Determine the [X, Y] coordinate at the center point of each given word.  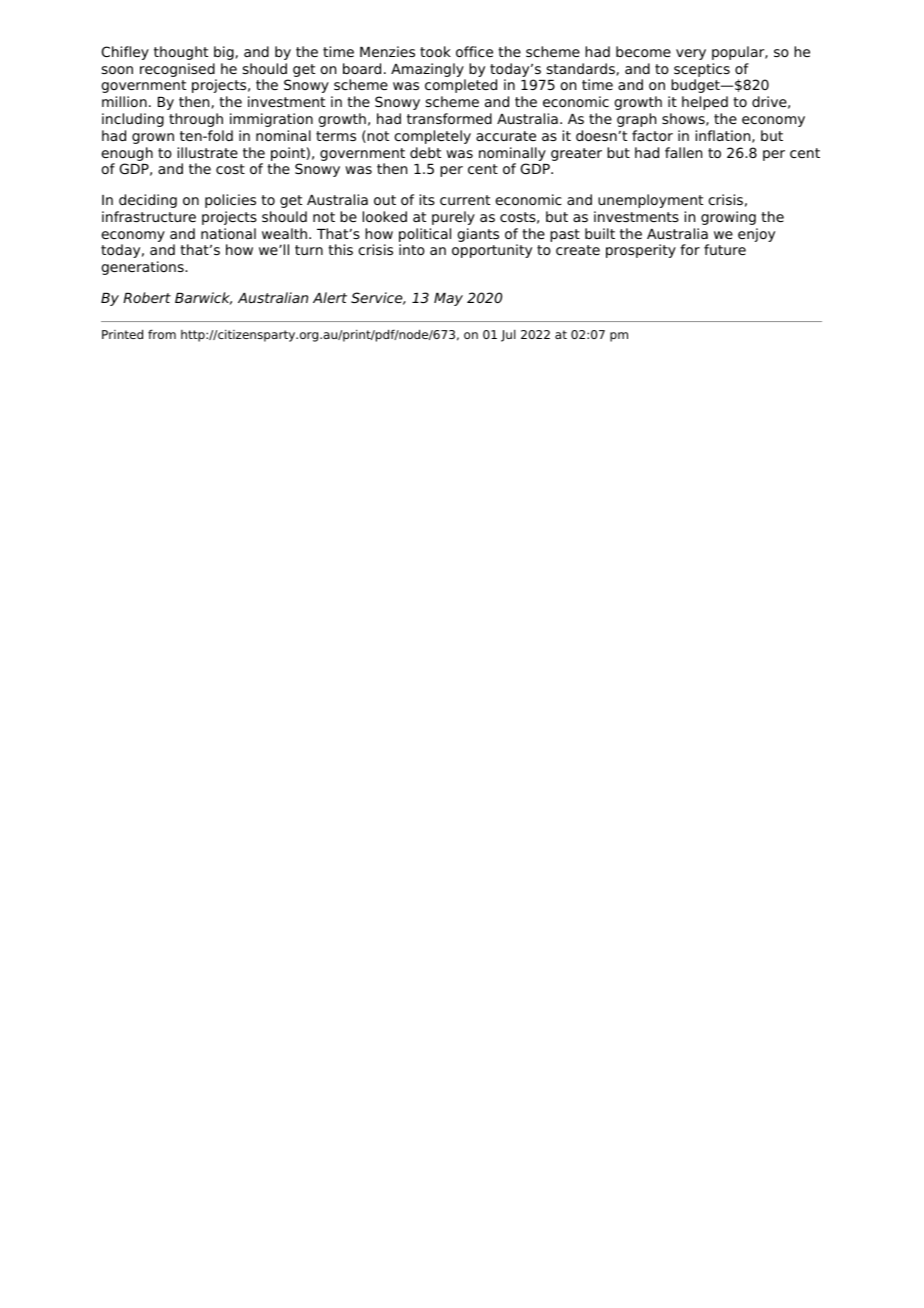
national [228, 233]
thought [181, 53]
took [435, 51]
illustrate [208, 152]
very [691, 54]
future [725, 249]
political [425, 235]
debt [425, 152]
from [162, 334]
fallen [683, 152]
